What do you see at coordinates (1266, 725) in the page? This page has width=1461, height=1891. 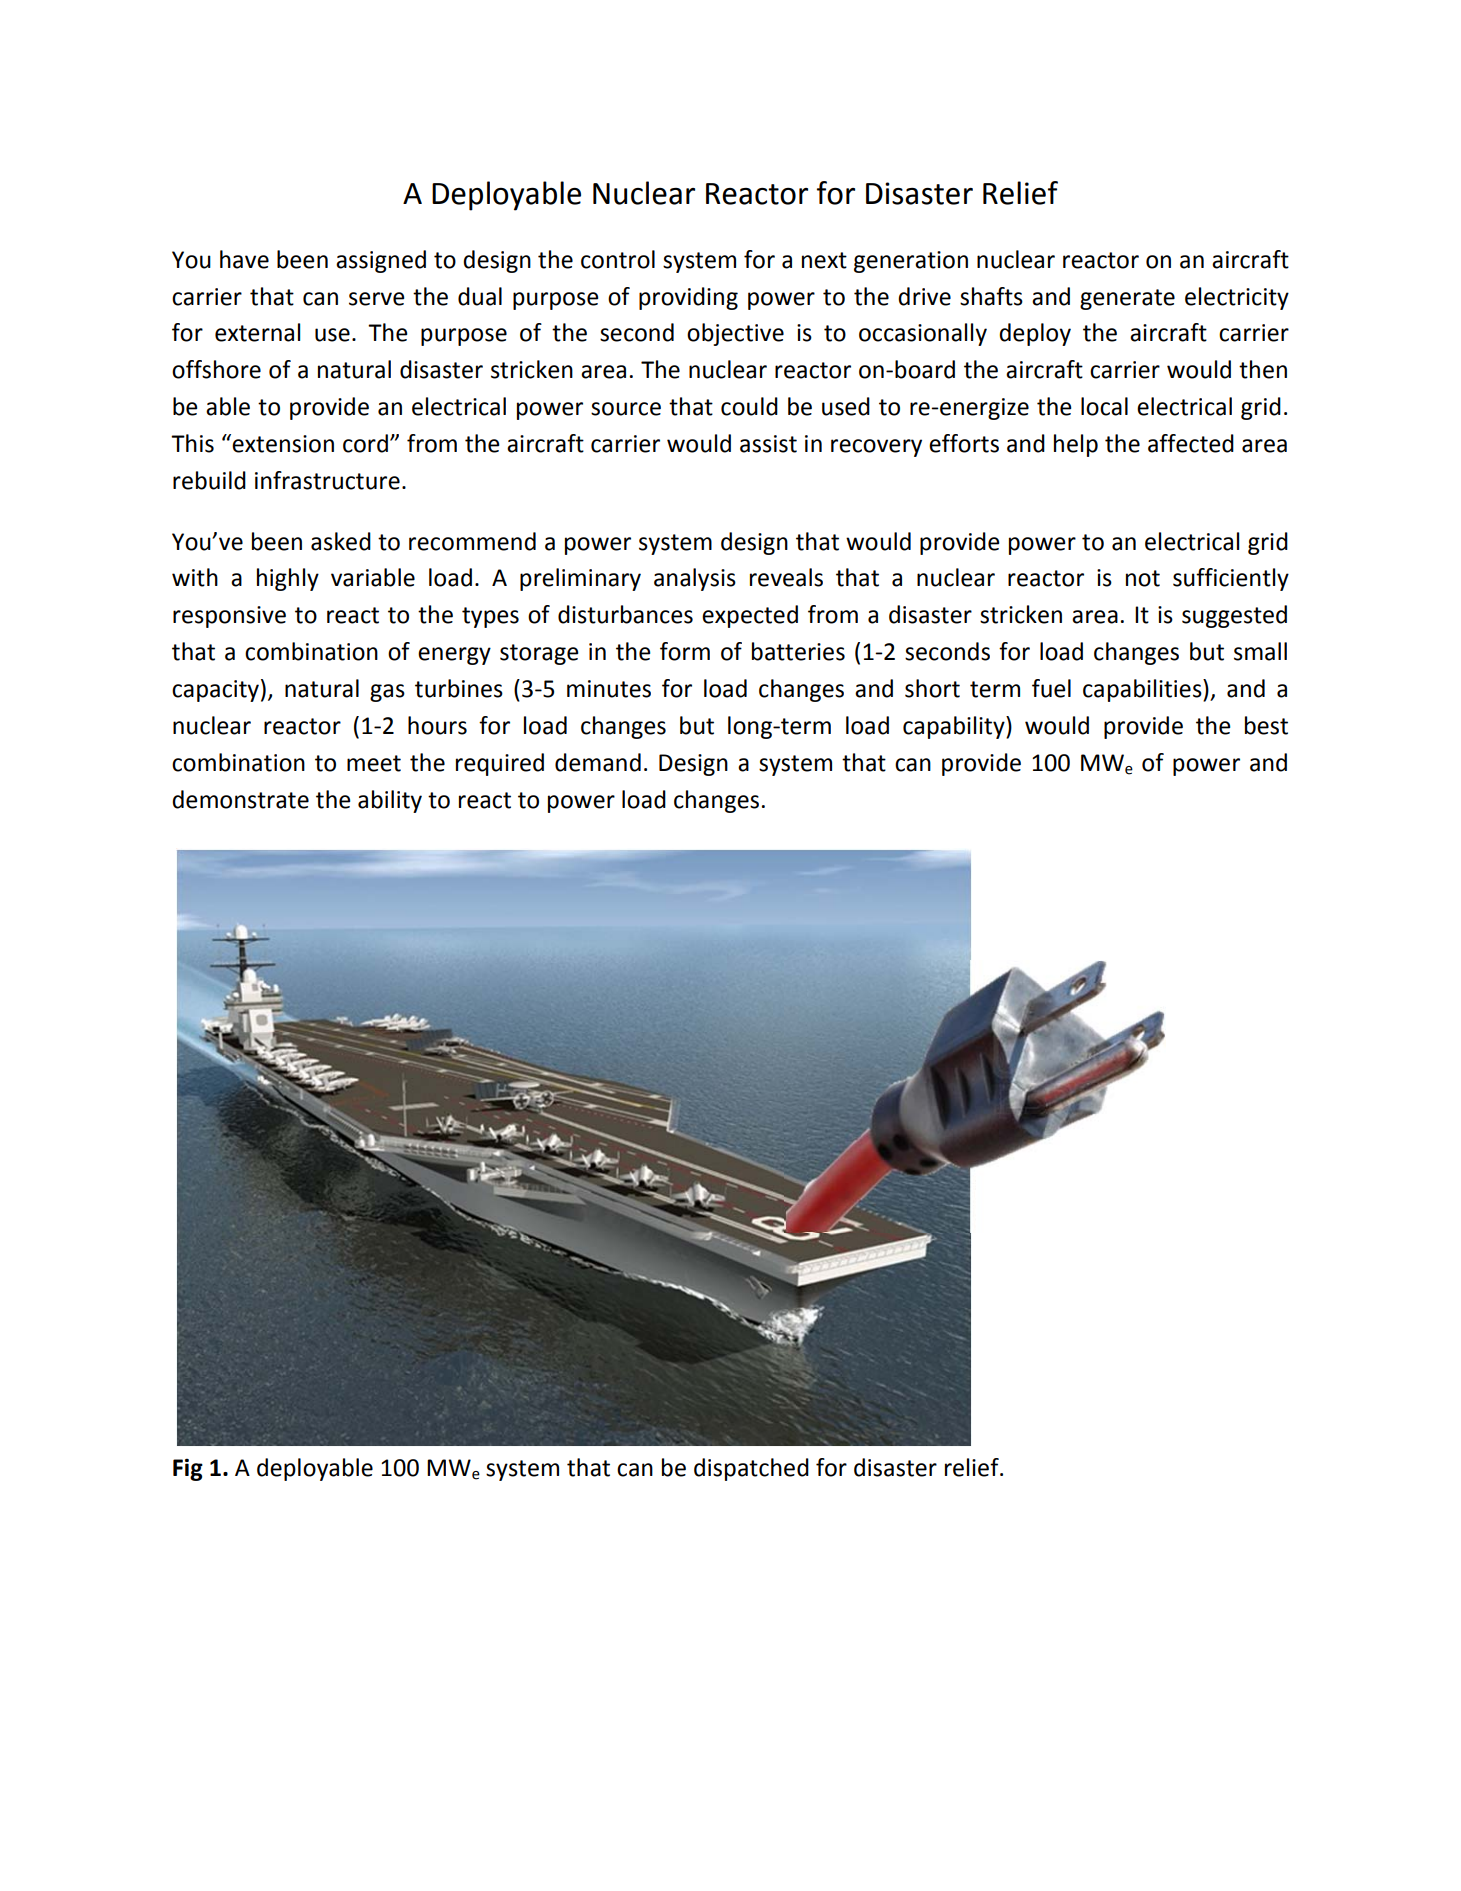 I see `best` at bounding box center [1266, 725].
